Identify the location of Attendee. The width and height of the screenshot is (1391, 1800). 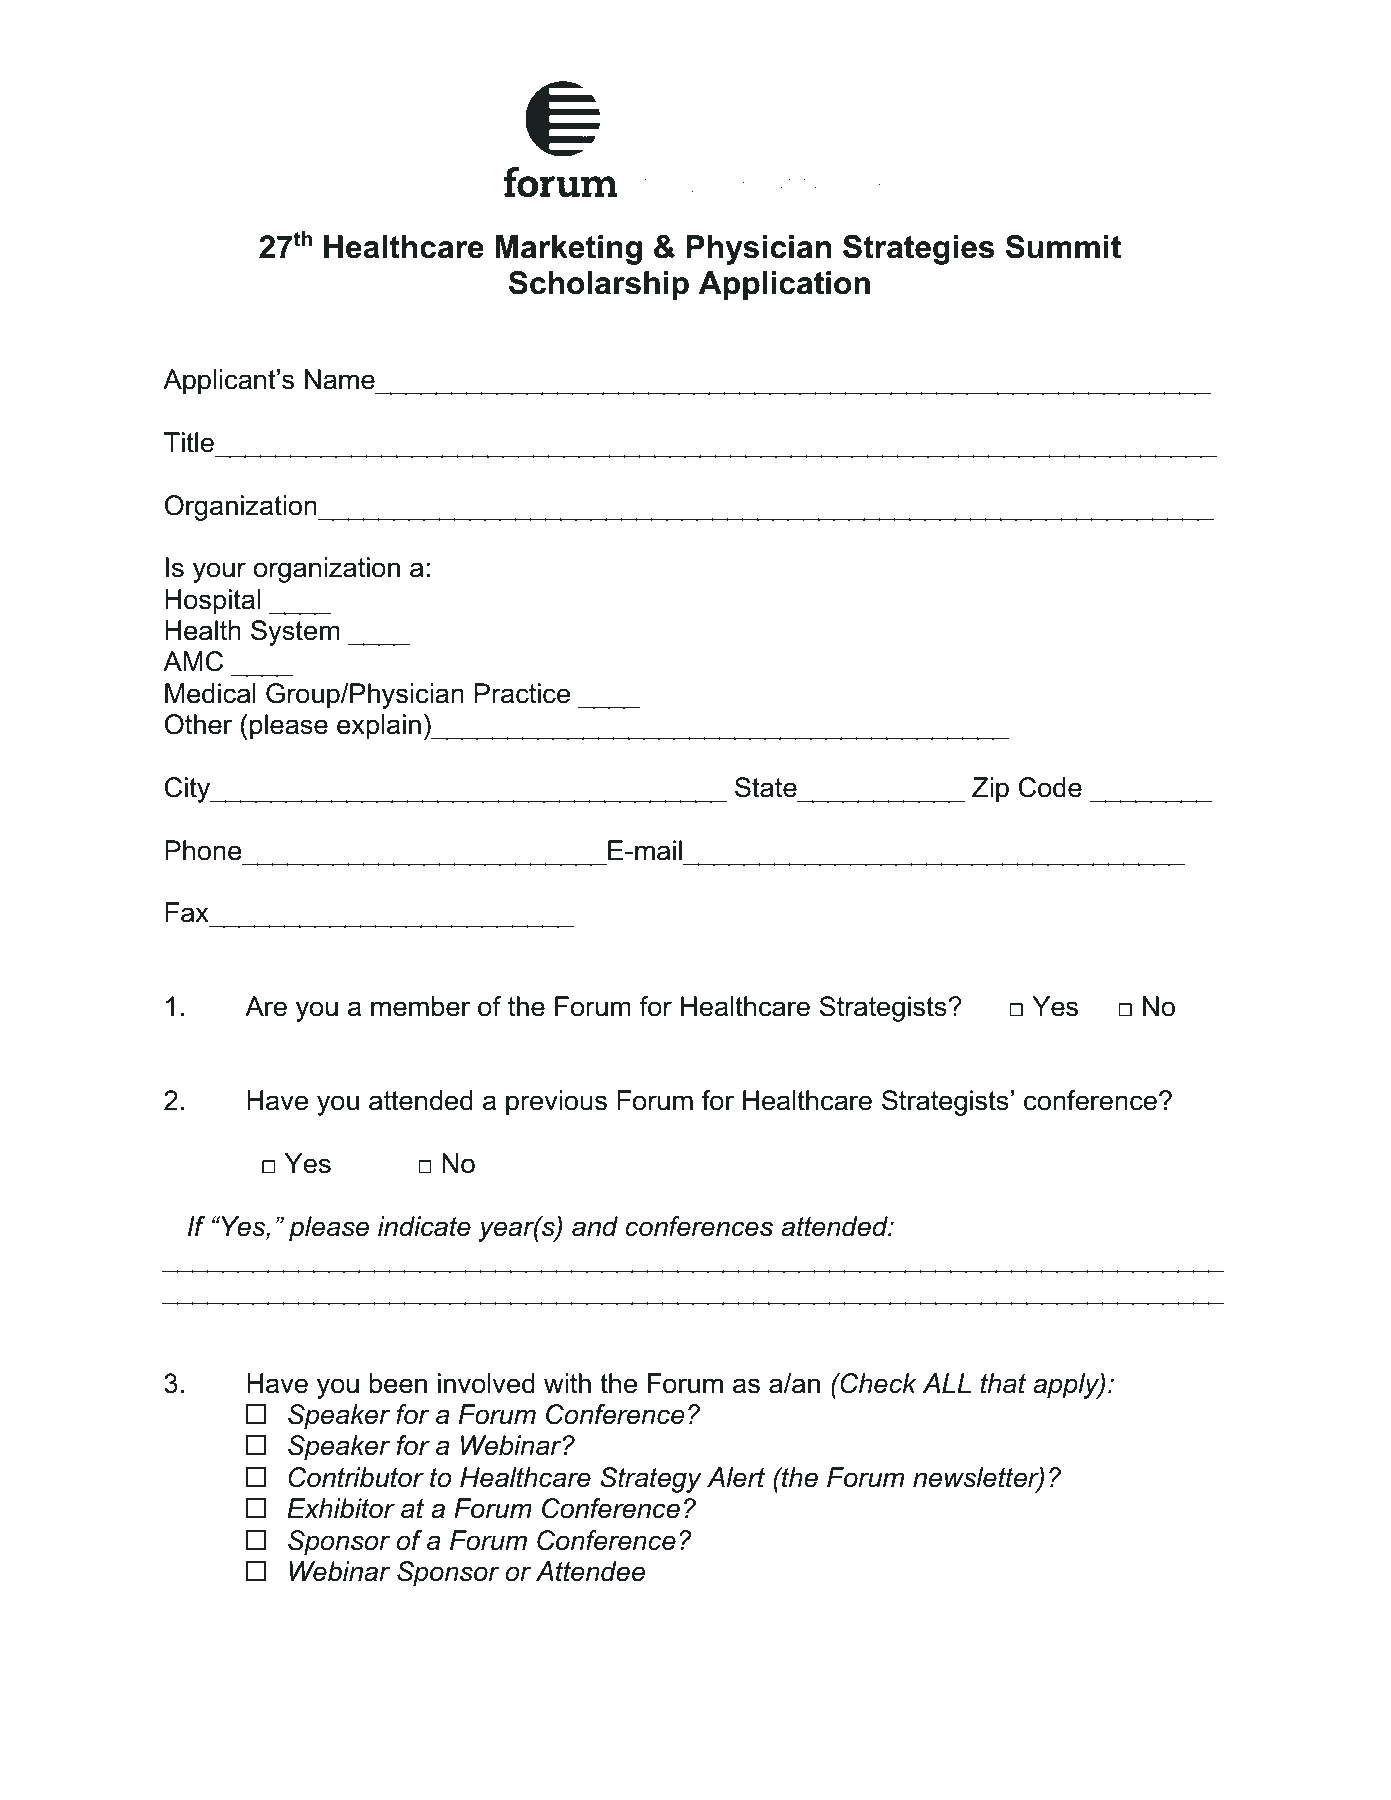
(590, 1571).
